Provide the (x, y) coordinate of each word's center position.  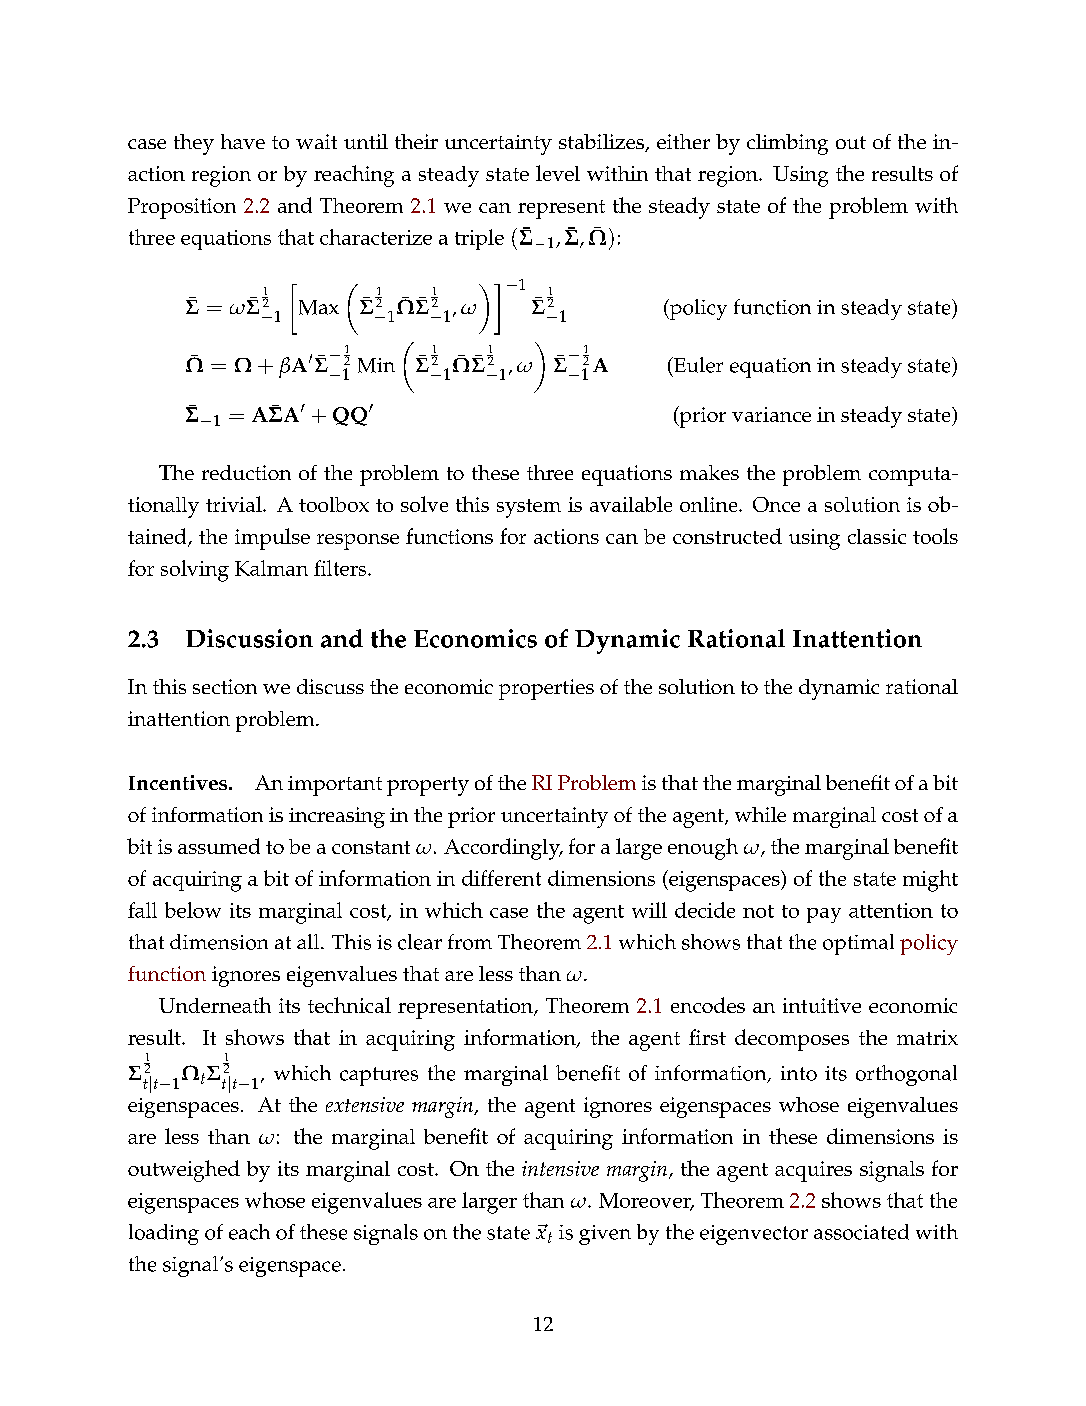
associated (861, 1232)
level (558, 173)
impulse (272, 539)
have (243, 141)
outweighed (184, 1171)
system (529, 508)
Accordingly (503, 849)
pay (824, 915)
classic (877, 536)
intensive (560, 1168)
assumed (219, 846)
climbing (787, 144)
